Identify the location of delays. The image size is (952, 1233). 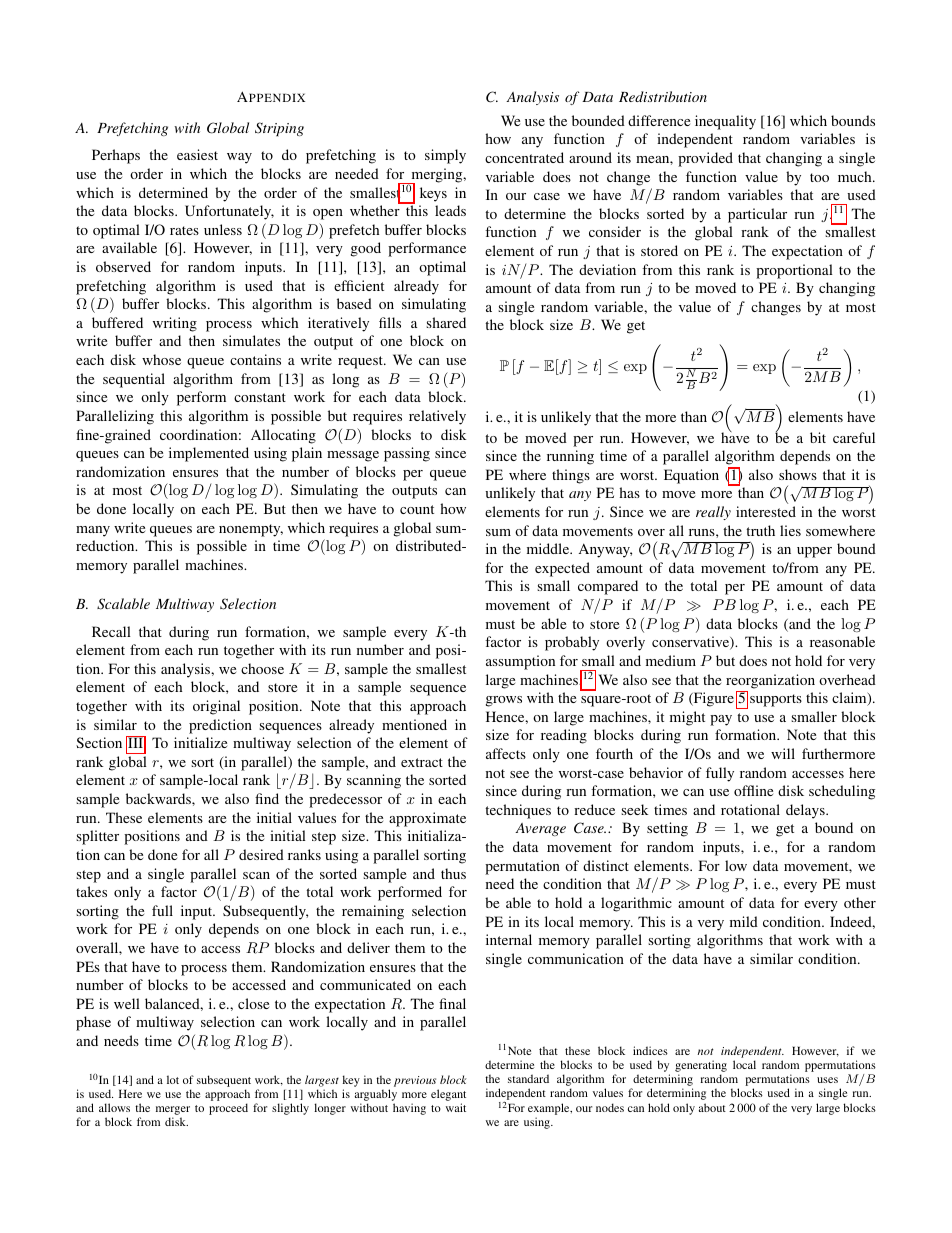
(806, 811).
